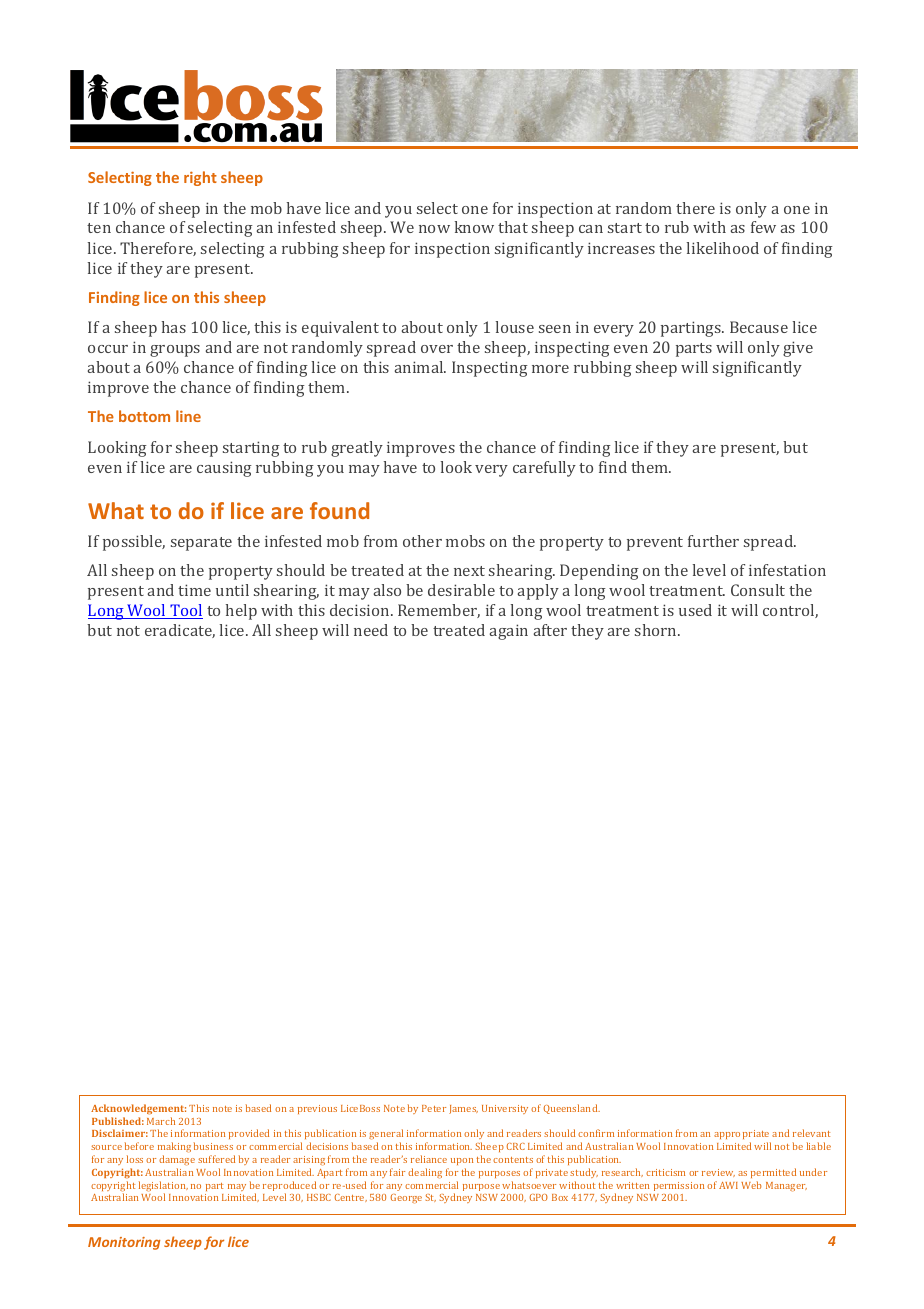  I want to click on Tool, so click(185, 611).
